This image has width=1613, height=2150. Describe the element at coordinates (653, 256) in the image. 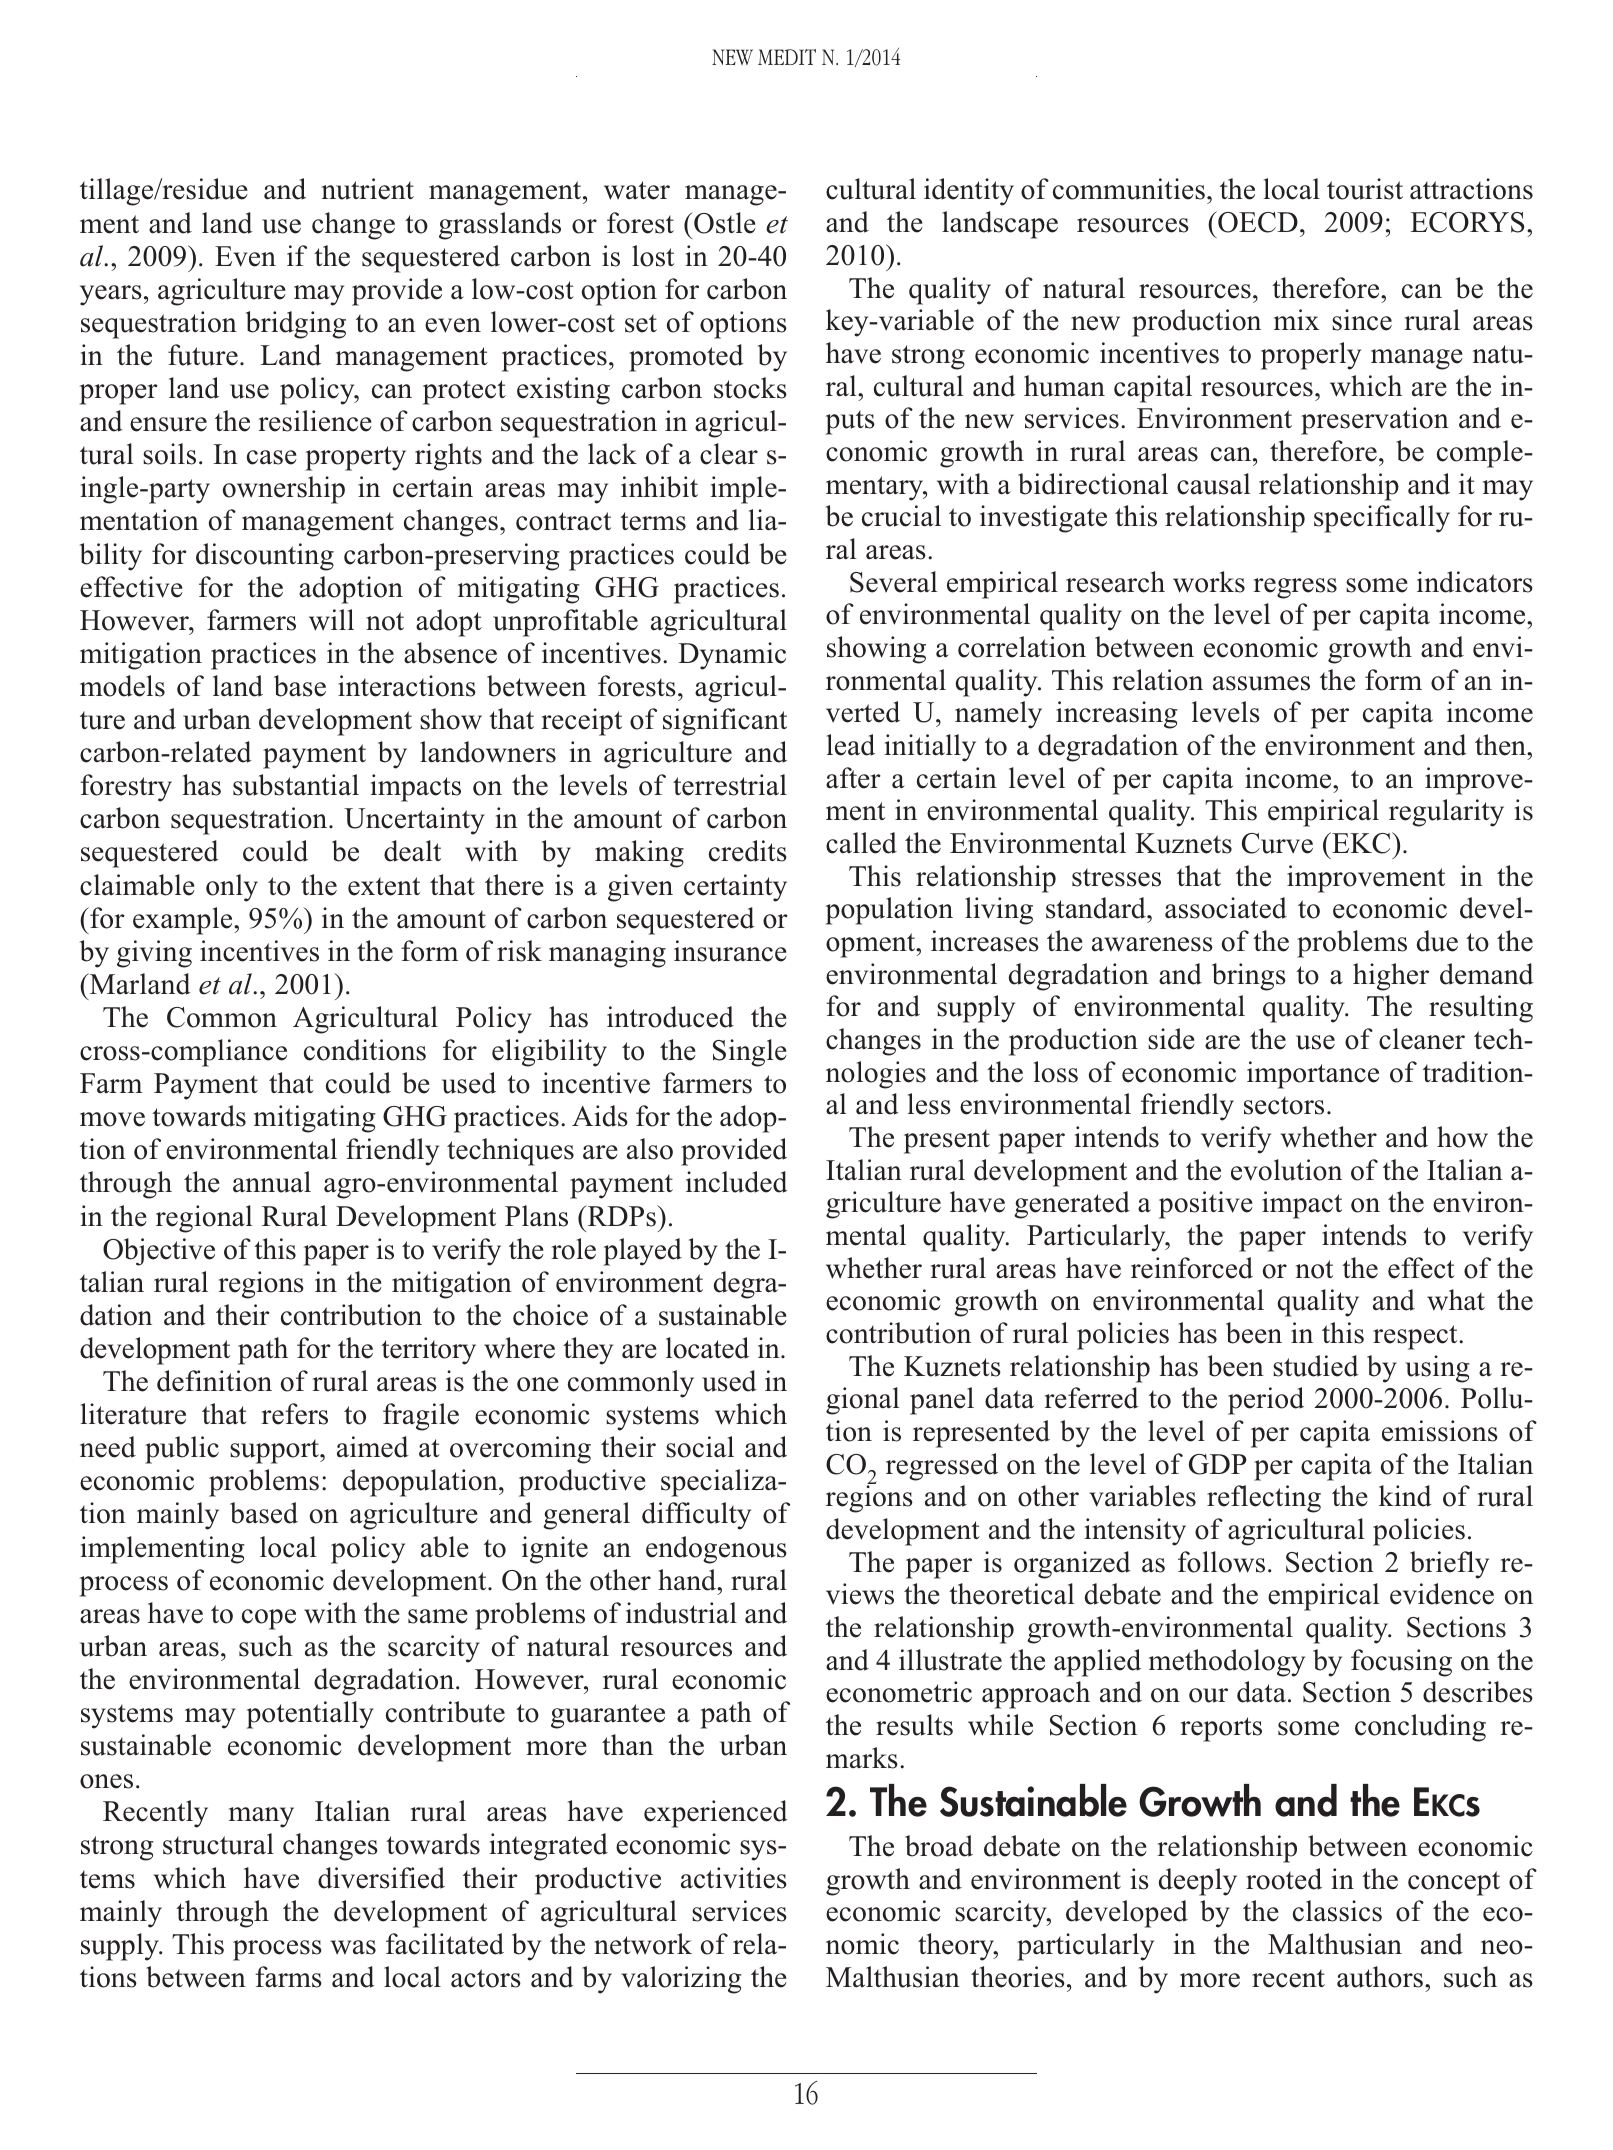

I see `lost` at that location.
